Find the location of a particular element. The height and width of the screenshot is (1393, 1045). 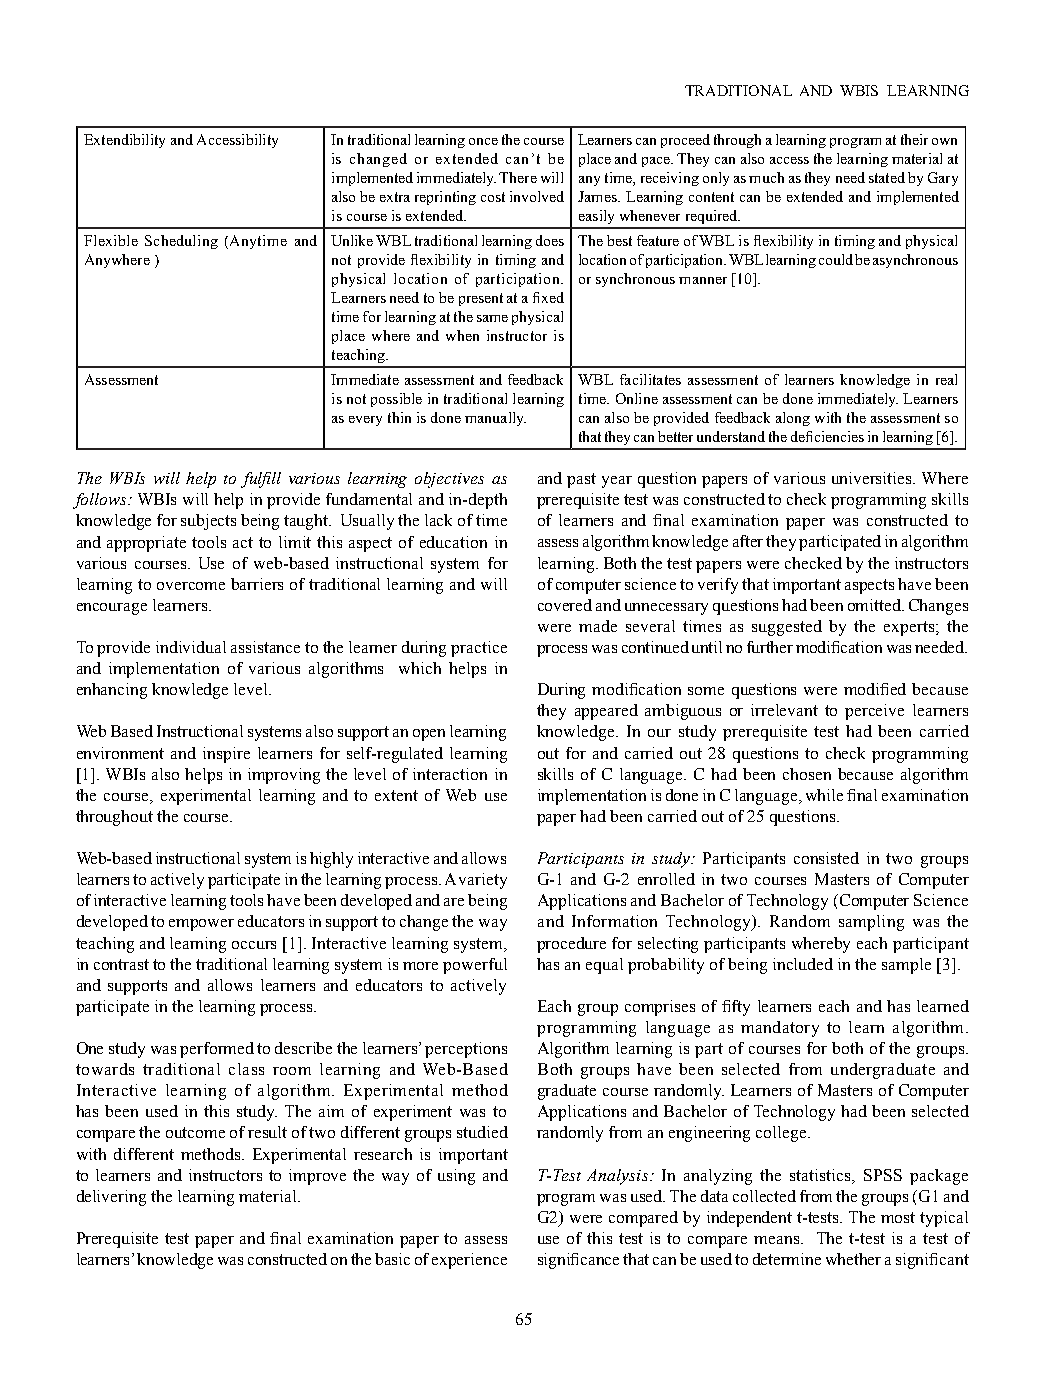

perceive is located at coordinates (874, 712).
